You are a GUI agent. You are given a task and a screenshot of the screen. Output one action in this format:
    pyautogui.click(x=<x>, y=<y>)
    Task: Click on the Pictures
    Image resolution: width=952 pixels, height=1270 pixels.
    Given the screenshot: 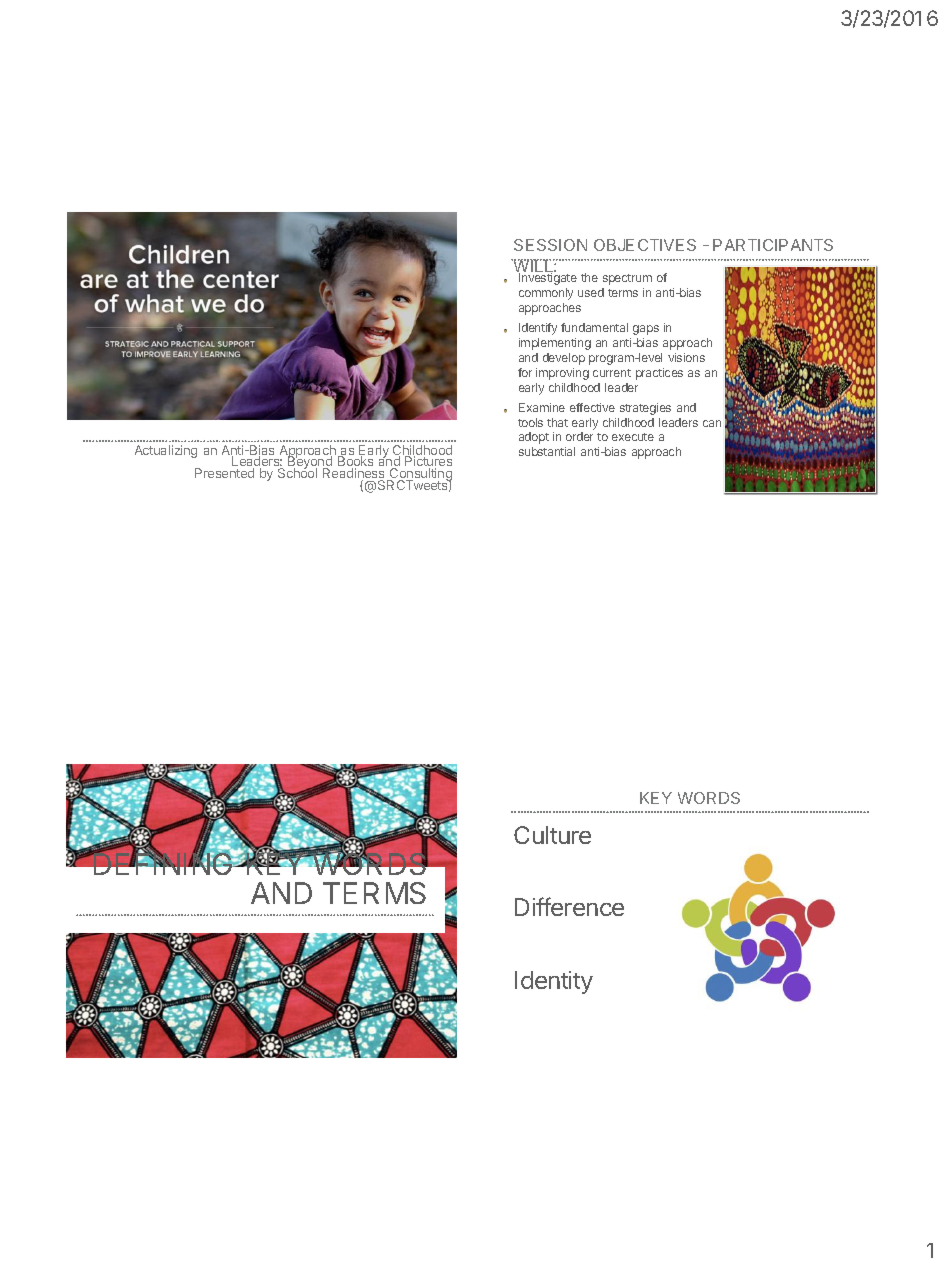 What is the action you would take?
    pyautogui.click(x=428, y=462)
